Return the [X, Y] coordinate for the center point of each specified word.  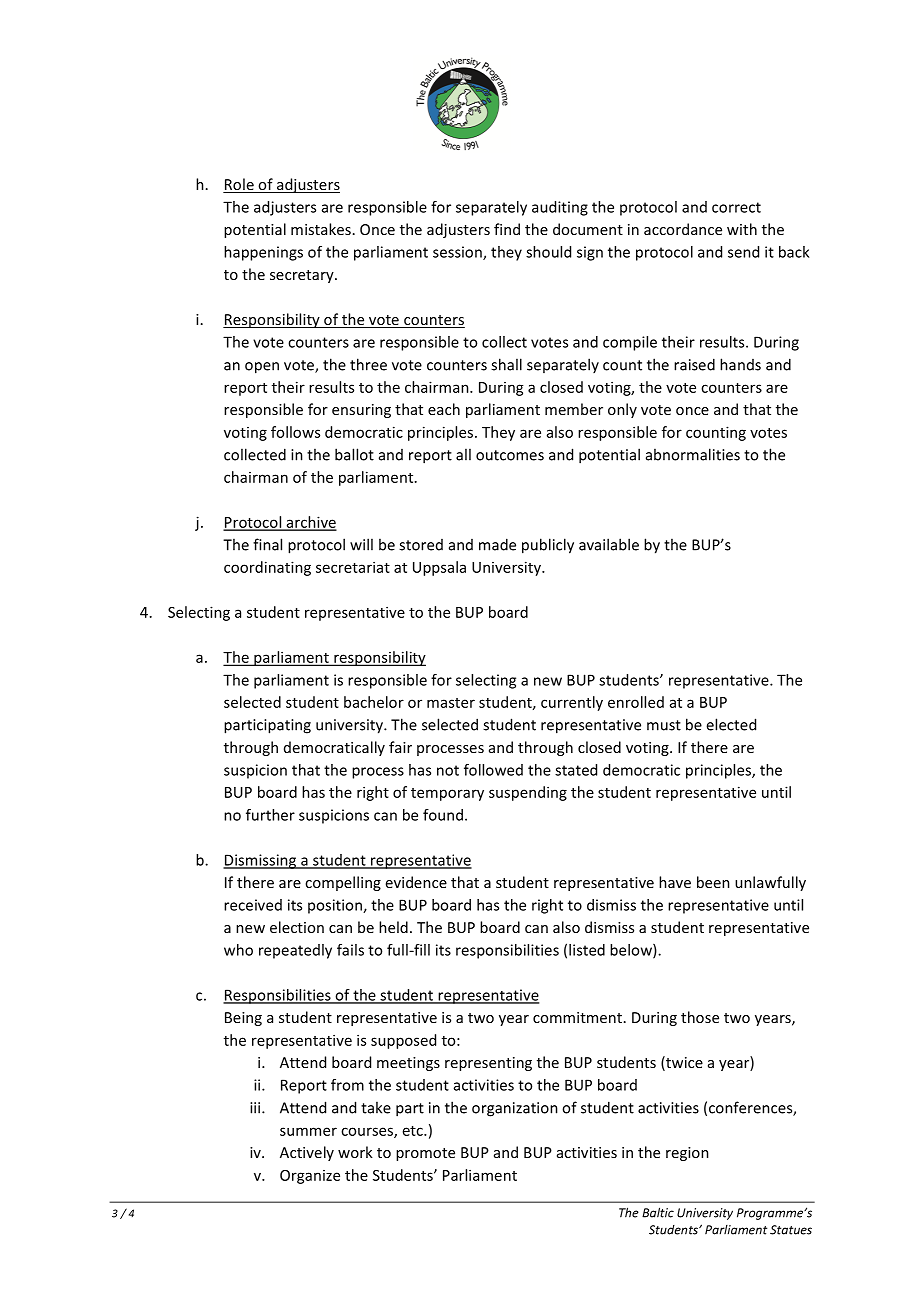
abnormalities [693, 454]
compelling [343, 883]
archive [310, 523]
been [713, 882]
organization [515, 1109]
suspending [528, 793]
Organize [310, 1177]
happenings [263, 253]
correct [736, 207]
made [497, 544]
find [507, 229]
